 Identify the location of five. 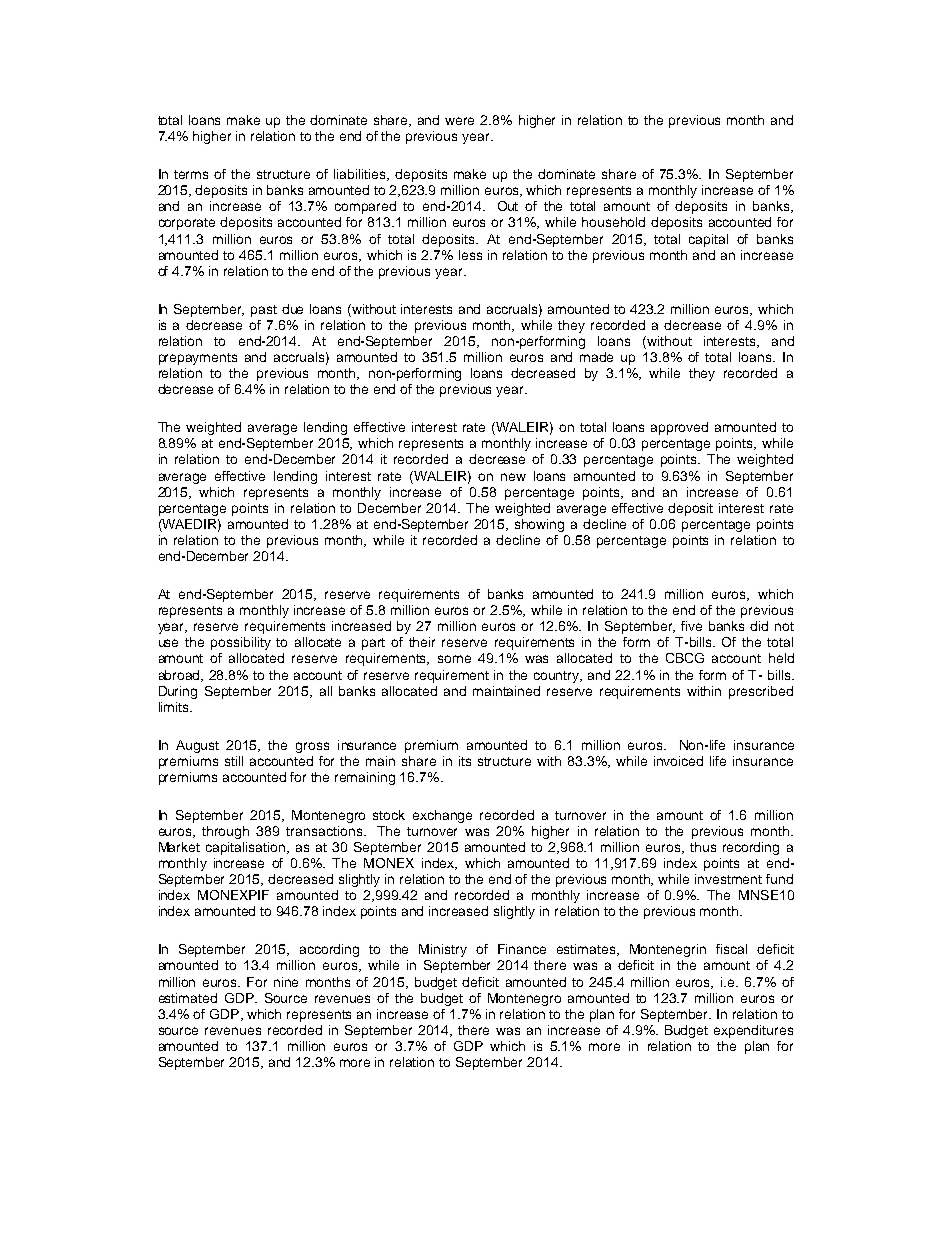
(691, 626).
